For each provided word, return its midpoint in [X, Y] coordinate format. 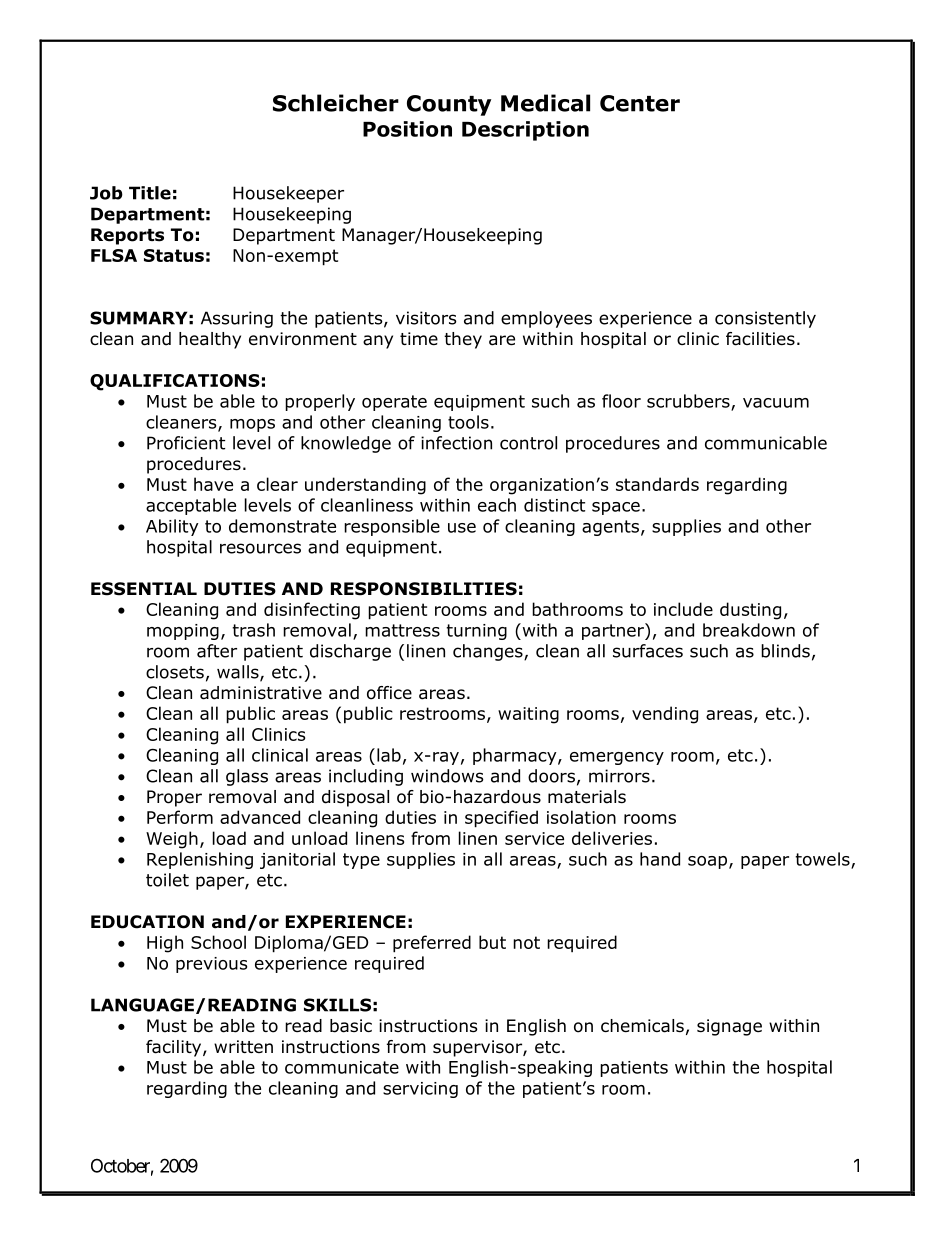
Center [640, 103]
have [213, 484]
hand [660, 859]
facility [175, 1048]
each [497, 505]
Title [150, 193]
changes [489, 652]
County [449, 105]
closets [175, 672]
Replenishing [200, 860]
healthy [210, 340]
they [463, 340]
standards [657, 484]
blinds [785, 651]
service [534, 838]
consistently [765, 319]
